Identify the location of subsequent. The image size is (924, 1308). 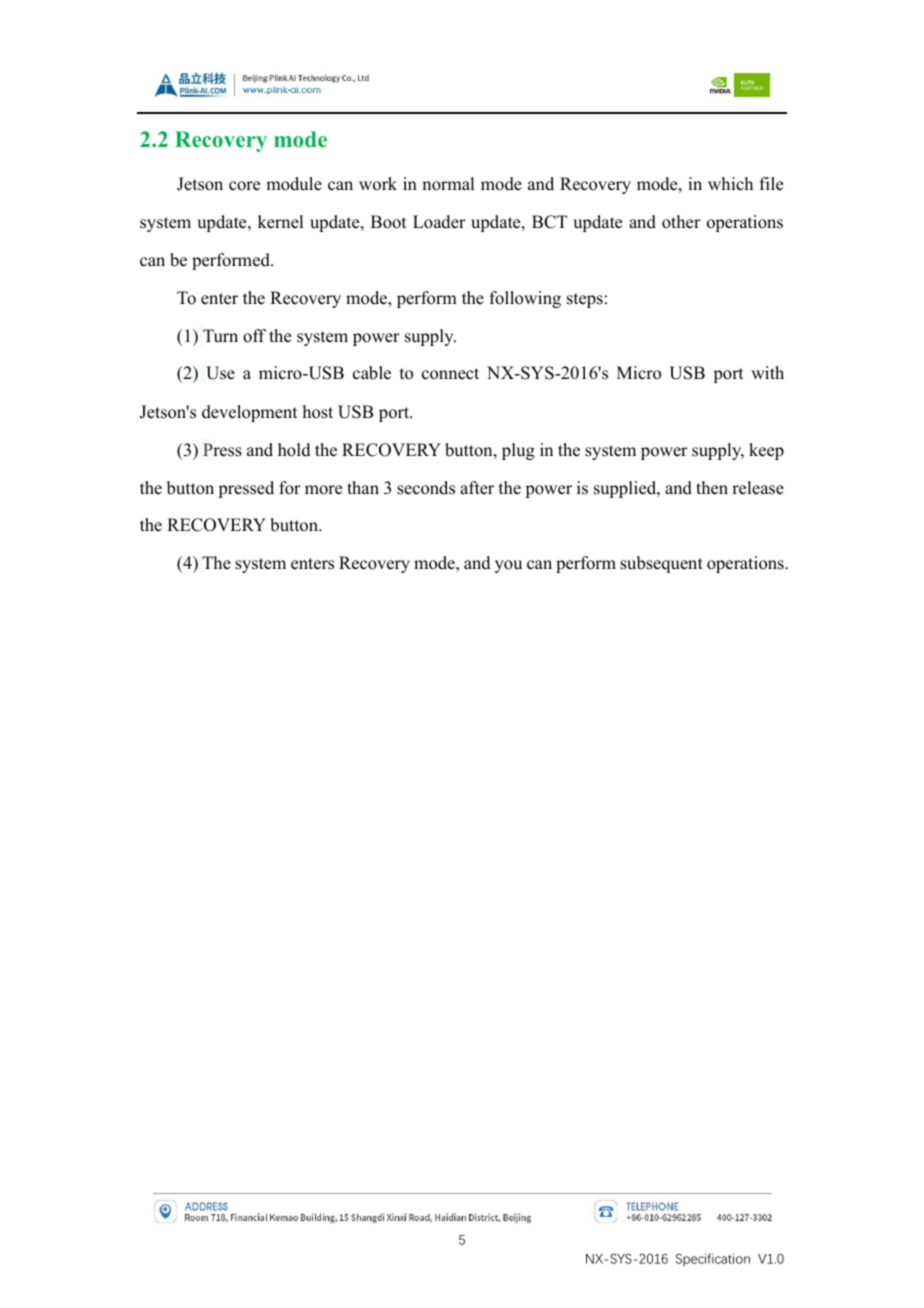
(661, 564).
